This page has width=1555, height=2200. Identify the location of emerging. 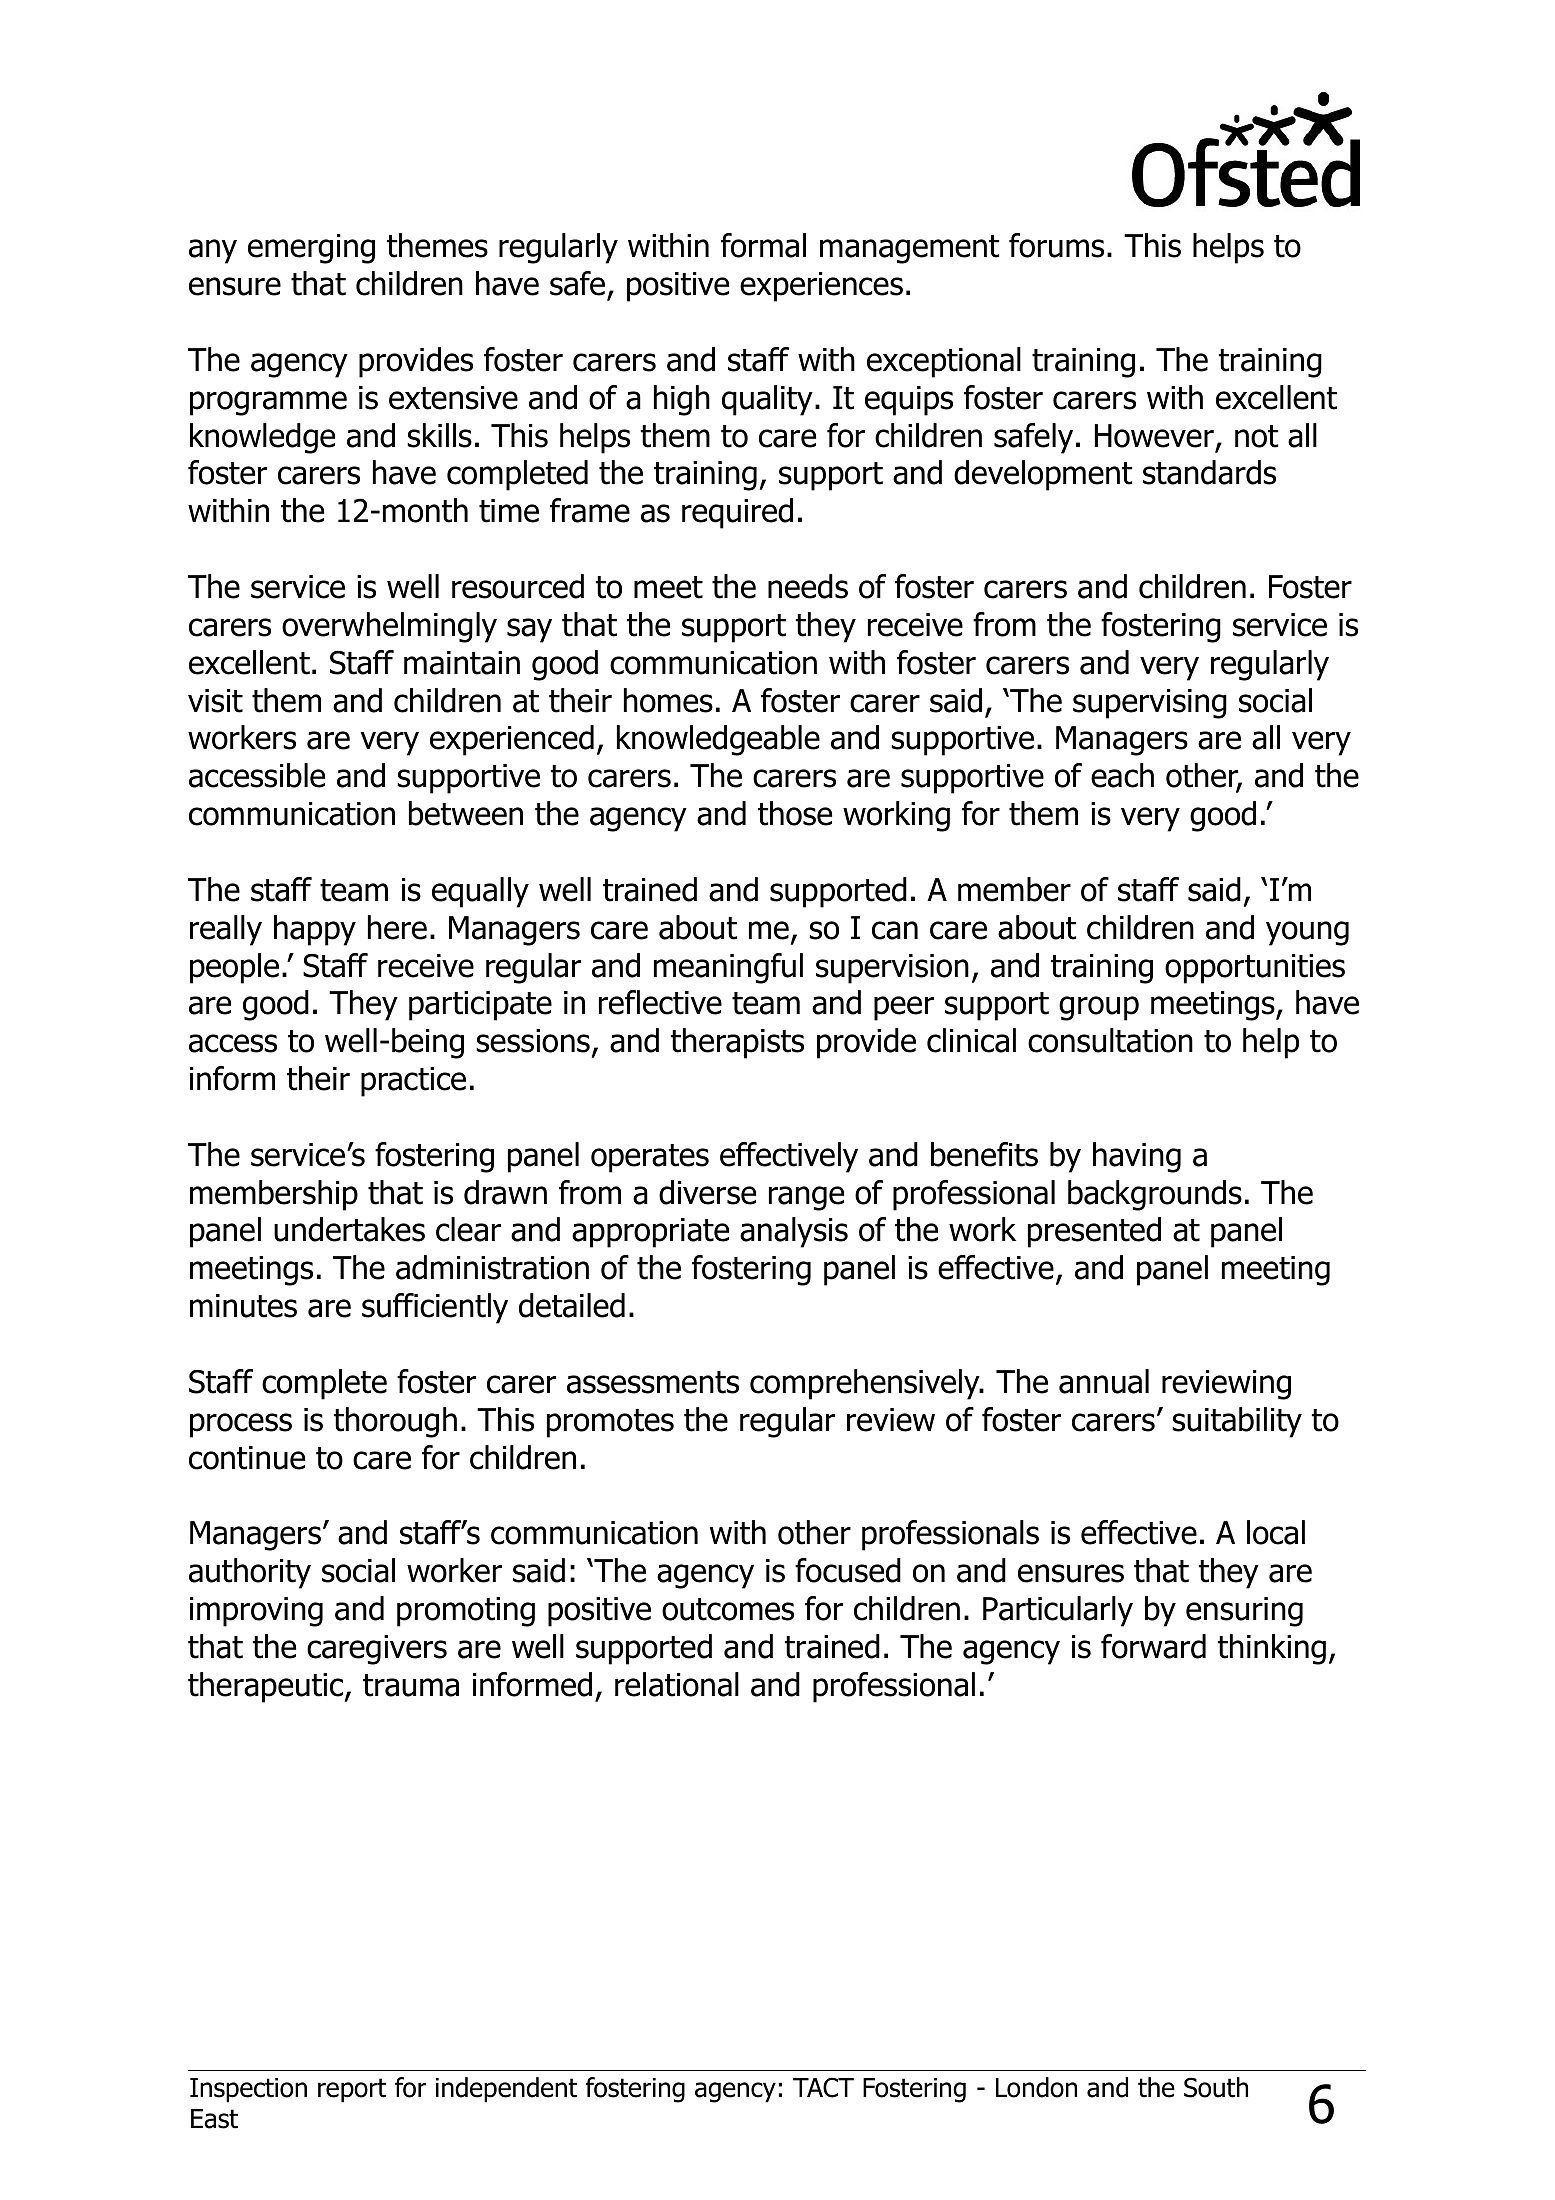
(311, 249).
